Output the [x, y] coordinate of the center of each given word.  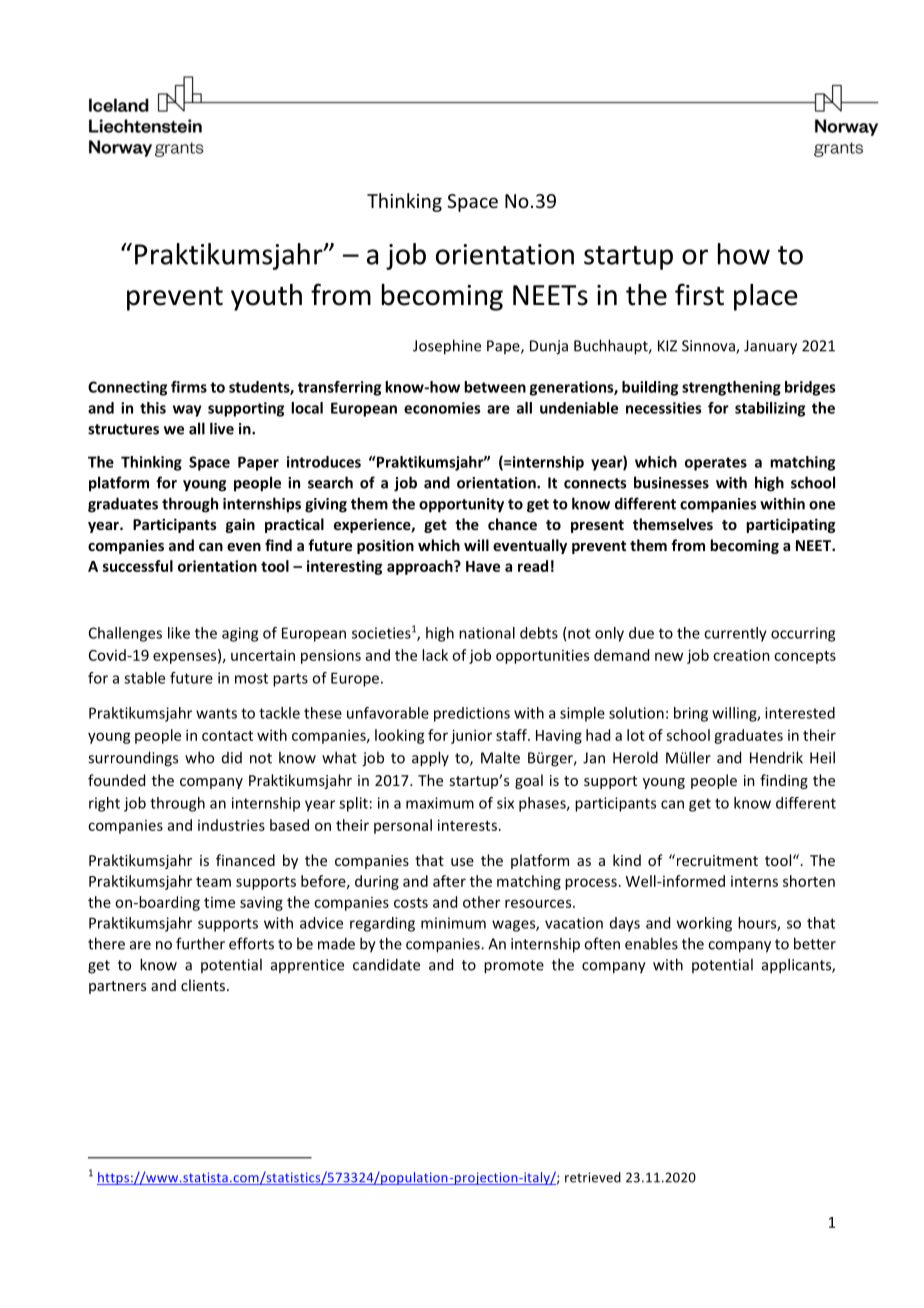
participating [790, 525]
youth [266, 297]
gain [240, 525]
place [766, 297]
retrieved [593, 1177]
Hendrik [776, 757]
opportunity [461, 505]
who [199, 757]
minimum [453, 923]
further [200, 943]
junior [471, 736]
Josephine [447, 347]
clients [203, 985]
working [704, 924]
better [815, 943]
